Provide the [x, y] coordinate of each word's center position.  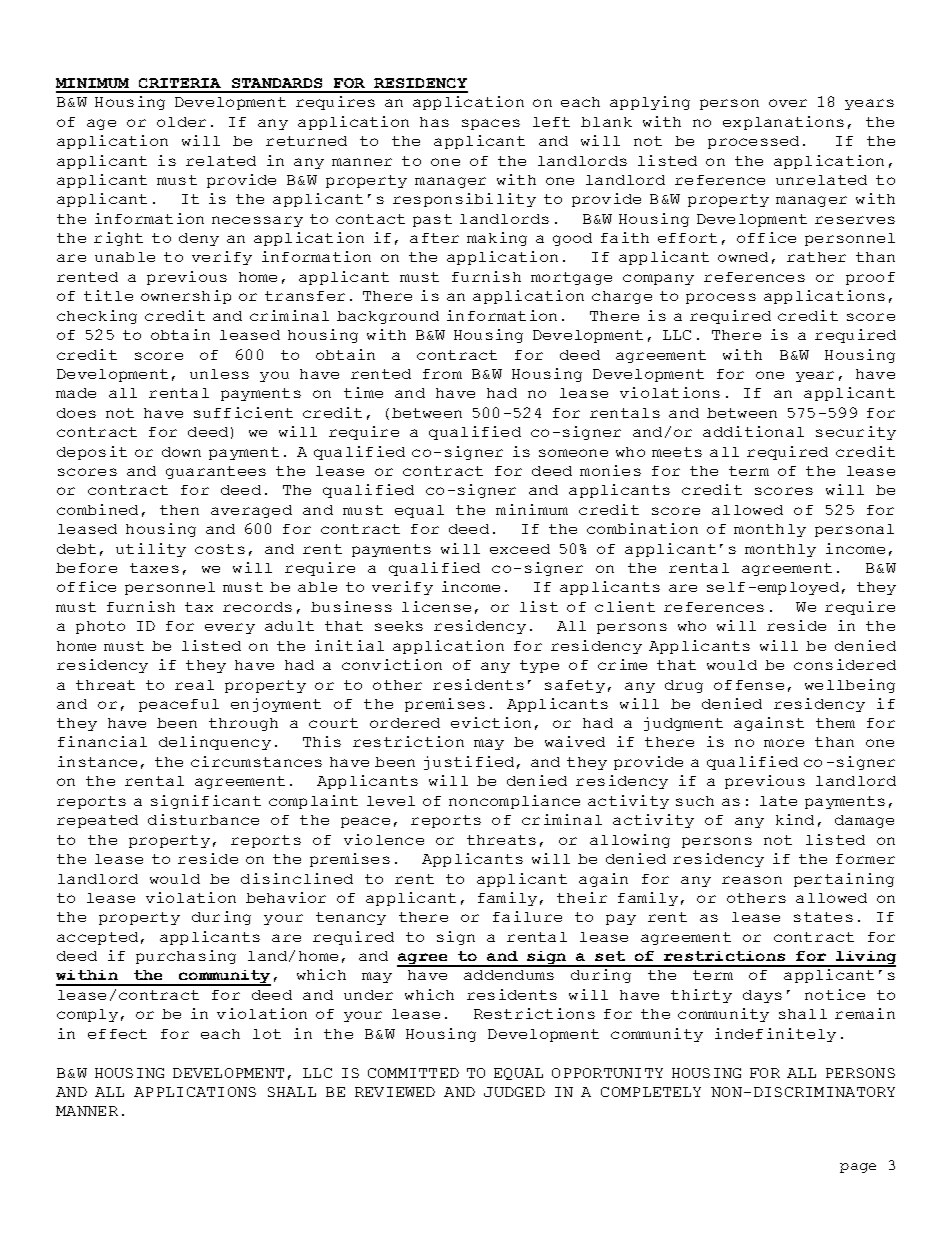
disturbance [203, 819]
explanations [783, 123]
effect [117, 1034]
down [181, 452]
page [858, 1168]
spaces [491, 124]
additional [753, 431]
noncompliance [514, 802]
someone [573, 453]
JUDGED [514, 1092]
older [181, 122]
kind [795, 819]
